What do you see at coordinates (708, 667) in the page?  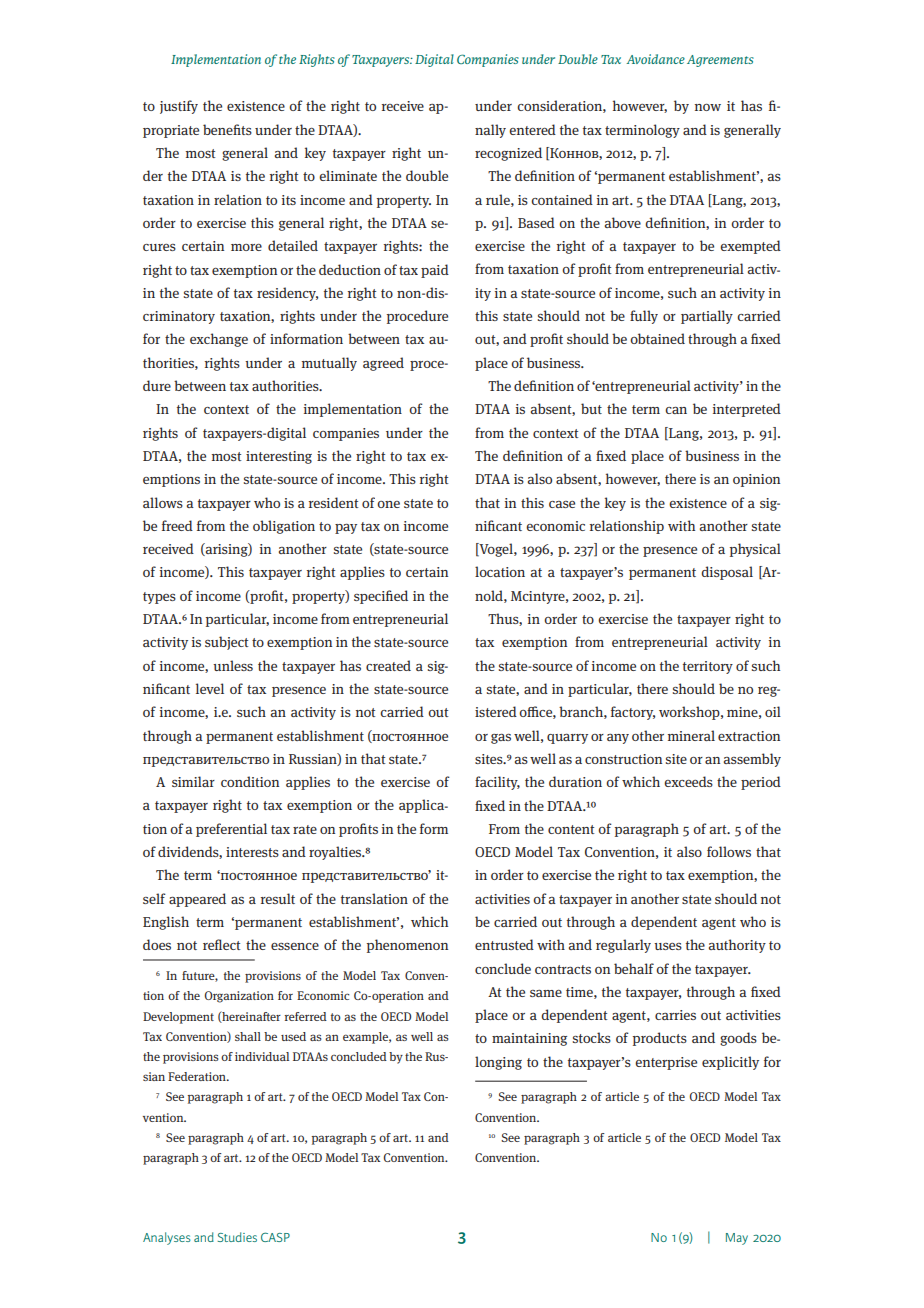 I see `territory` at bounding box center [708, 667].
